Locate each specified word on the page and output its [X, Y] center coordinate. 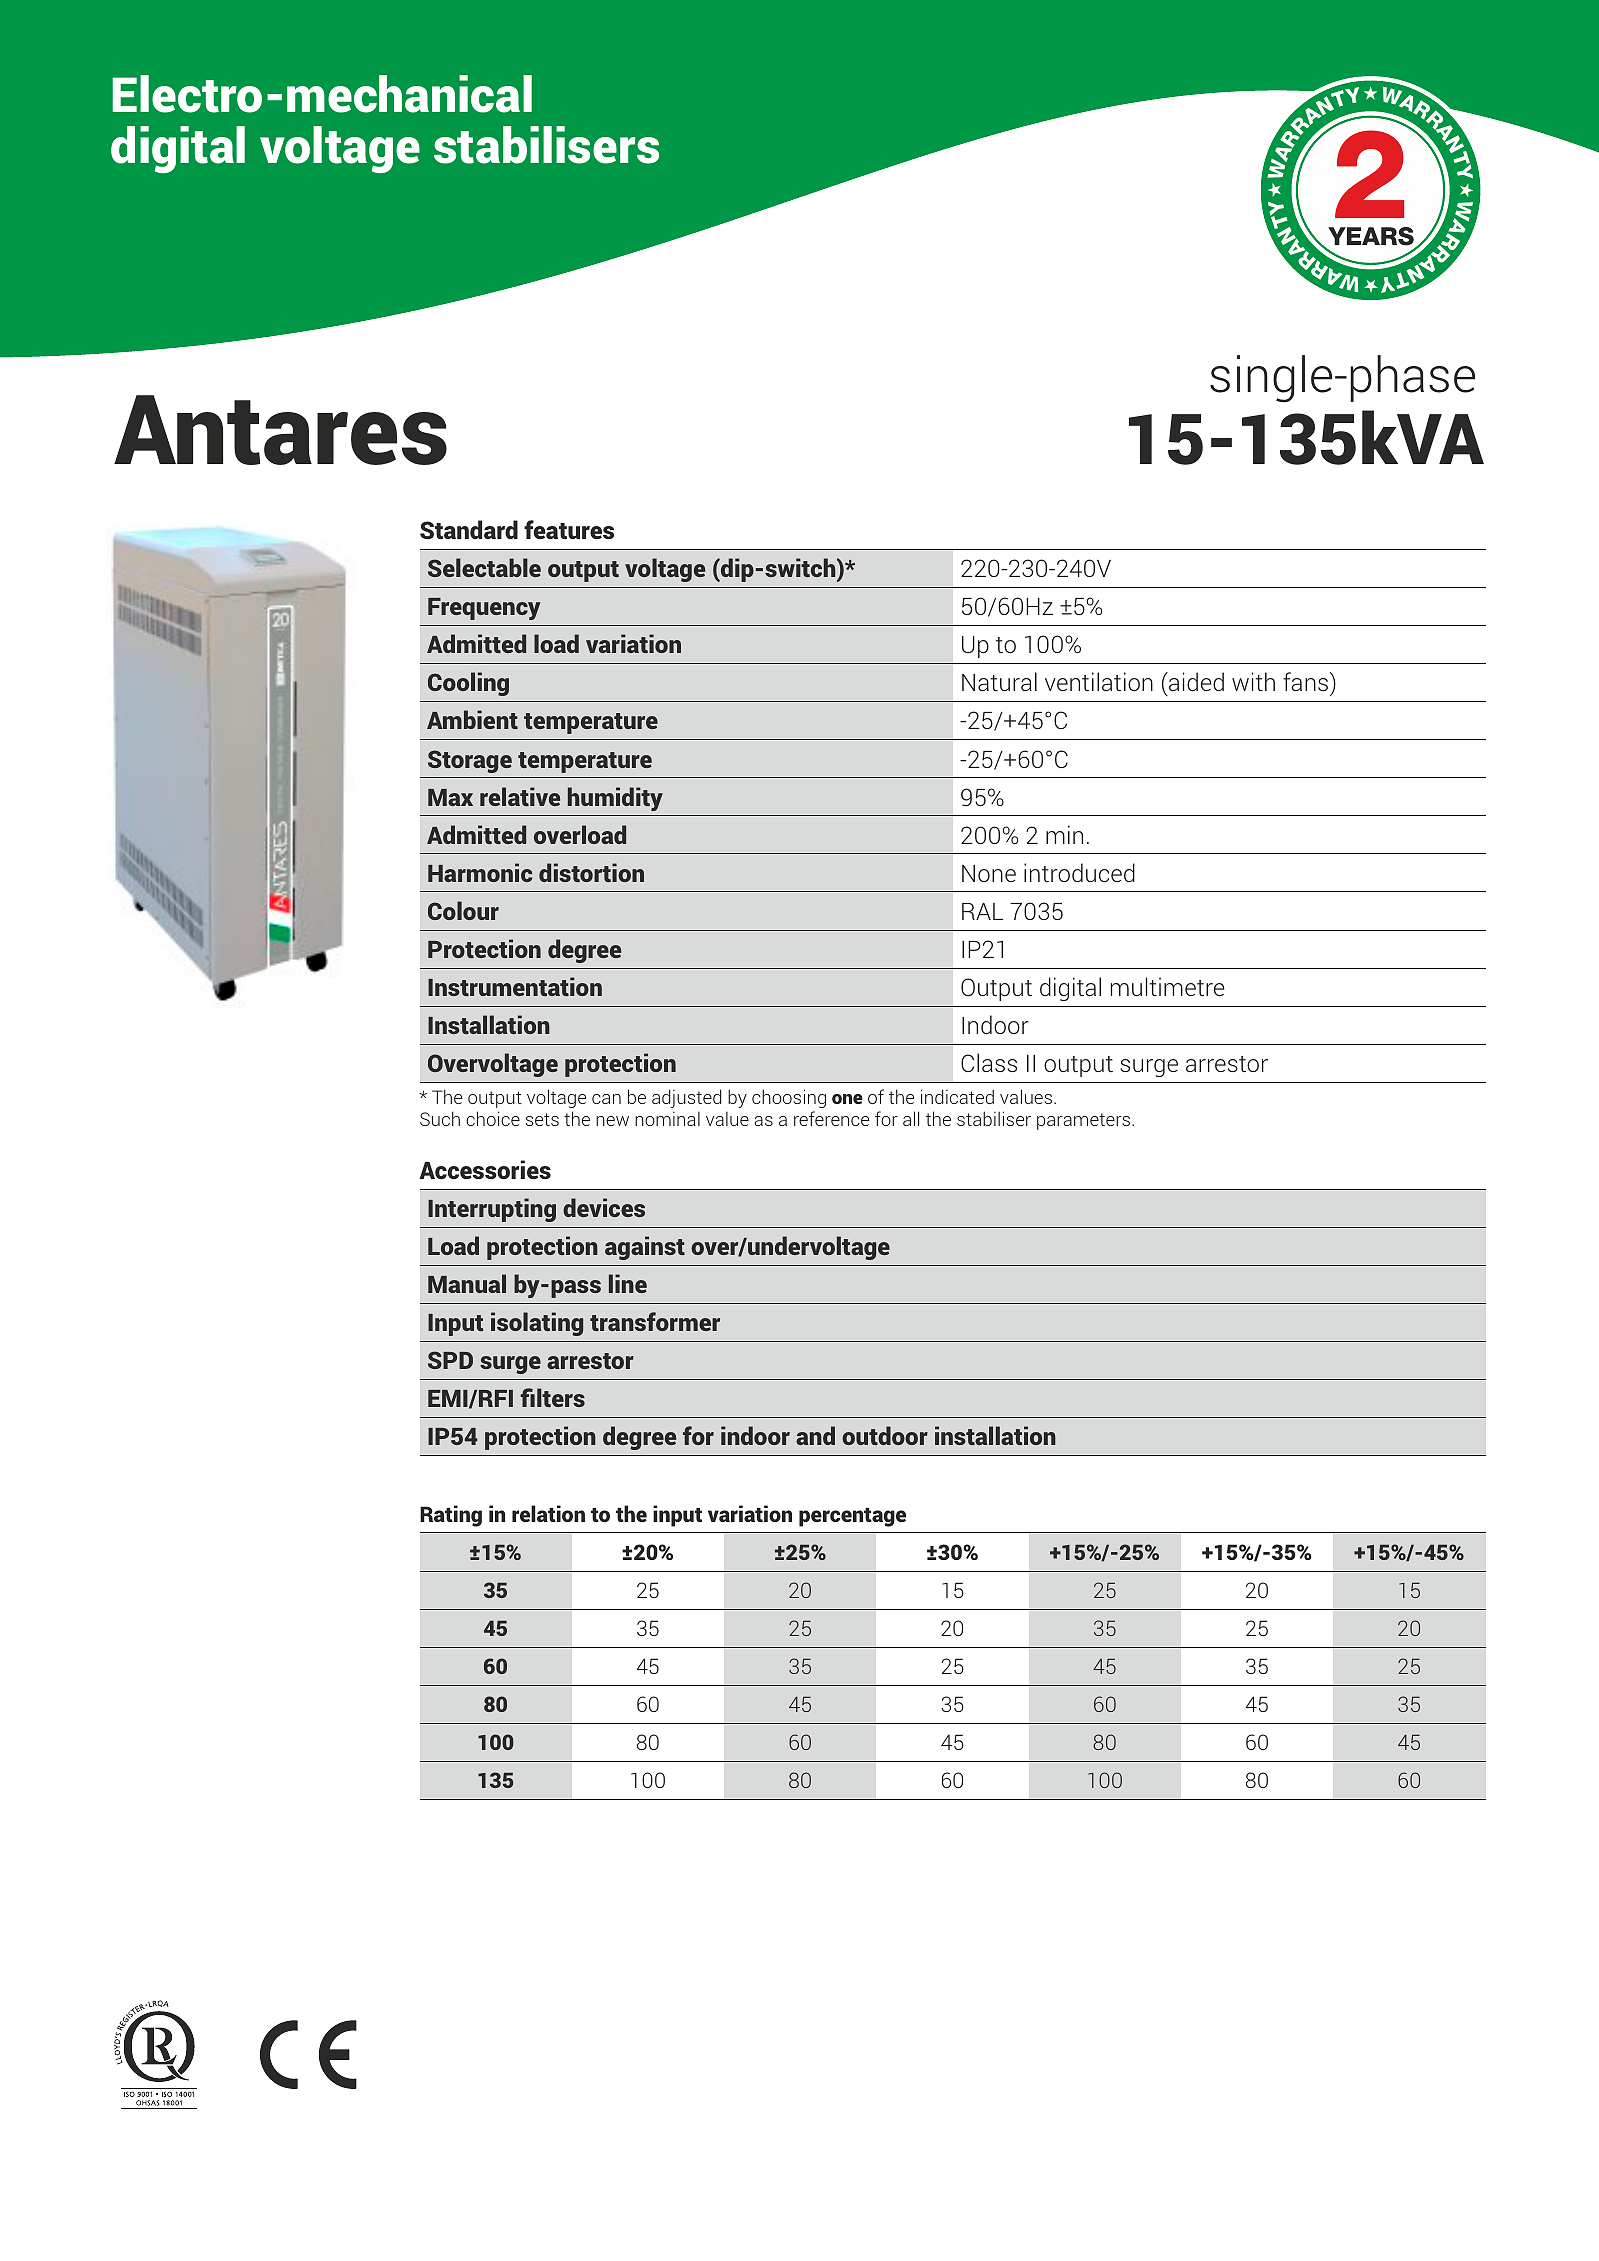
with [1253, 681]
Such [440, 1118]
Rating [451, 1516]
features [569, 529]
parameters [1085, 1121]
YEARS [1372, 237]
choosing [789, 1098]
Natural [999, 681]
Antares [280, 430]
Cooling [468, 684]
